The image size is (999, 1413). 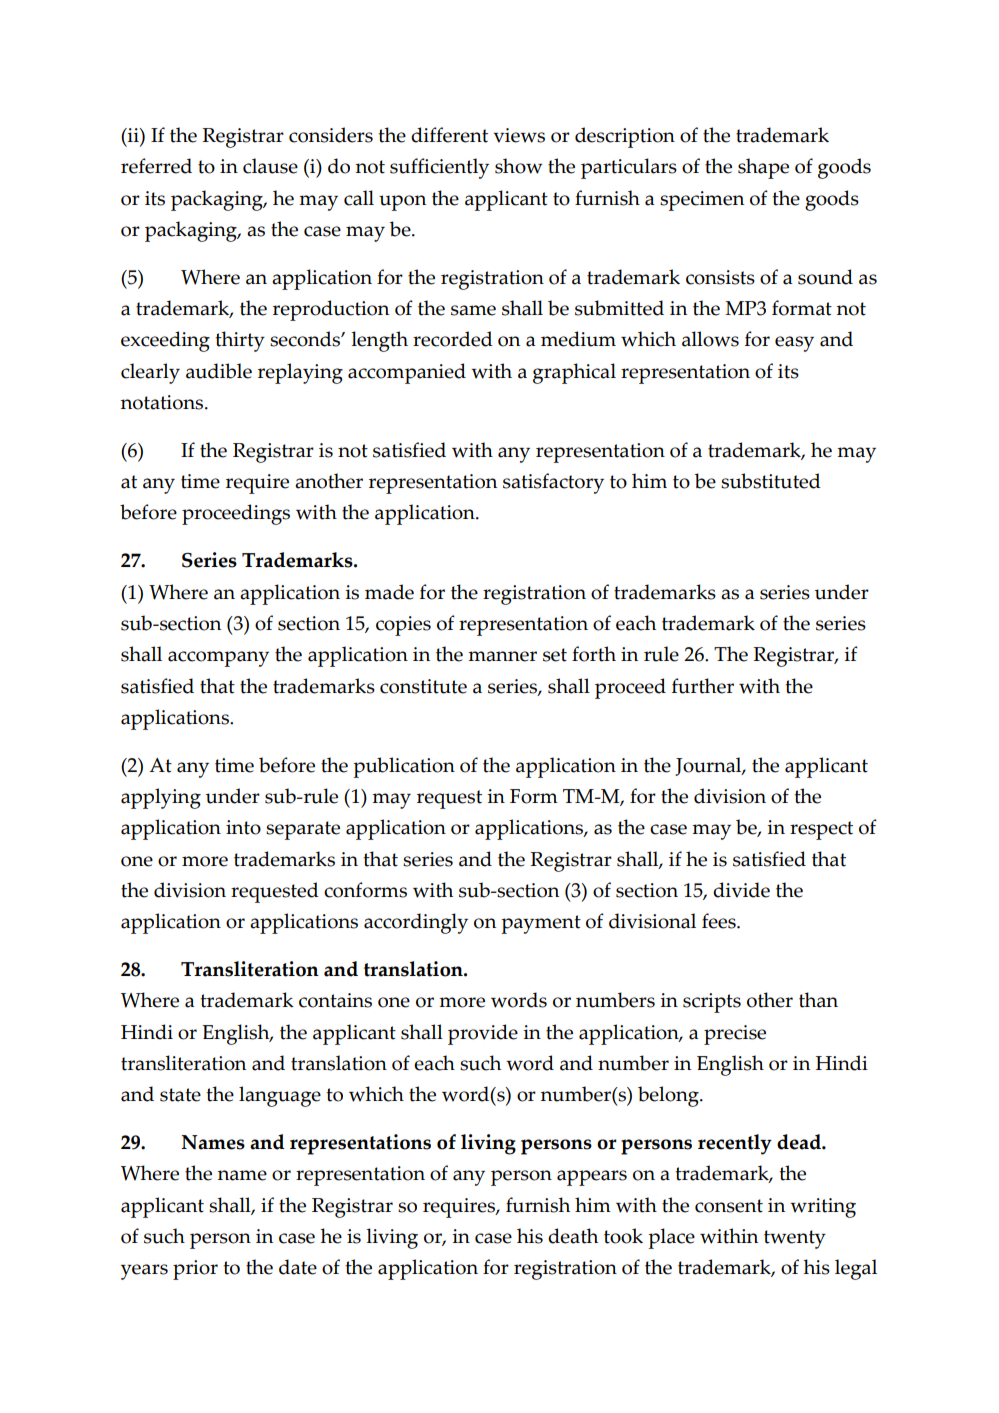 I want to click on into, so click(x=243, y=827).
